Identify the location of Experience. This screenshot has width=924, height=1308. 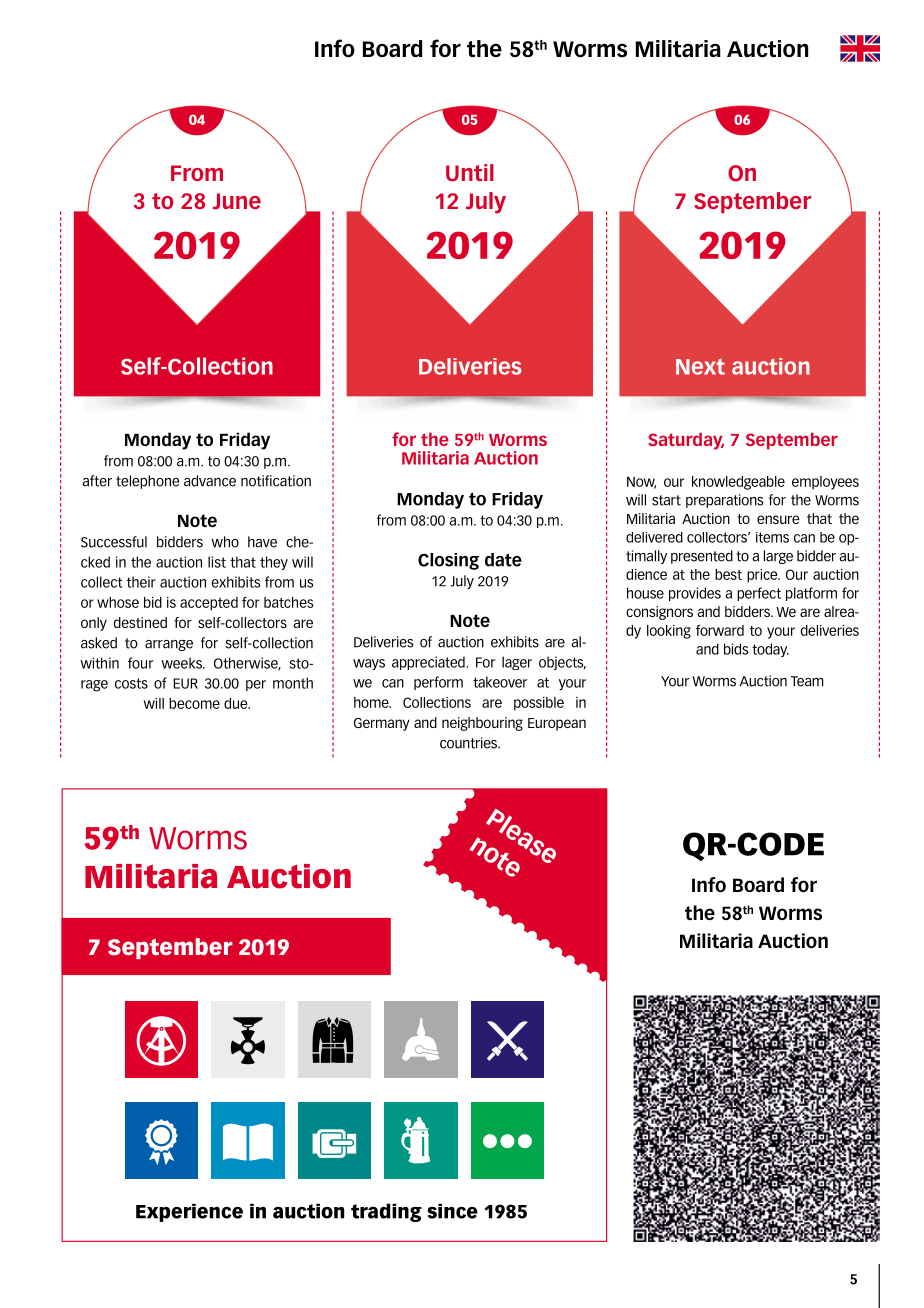
(189, 1212).
